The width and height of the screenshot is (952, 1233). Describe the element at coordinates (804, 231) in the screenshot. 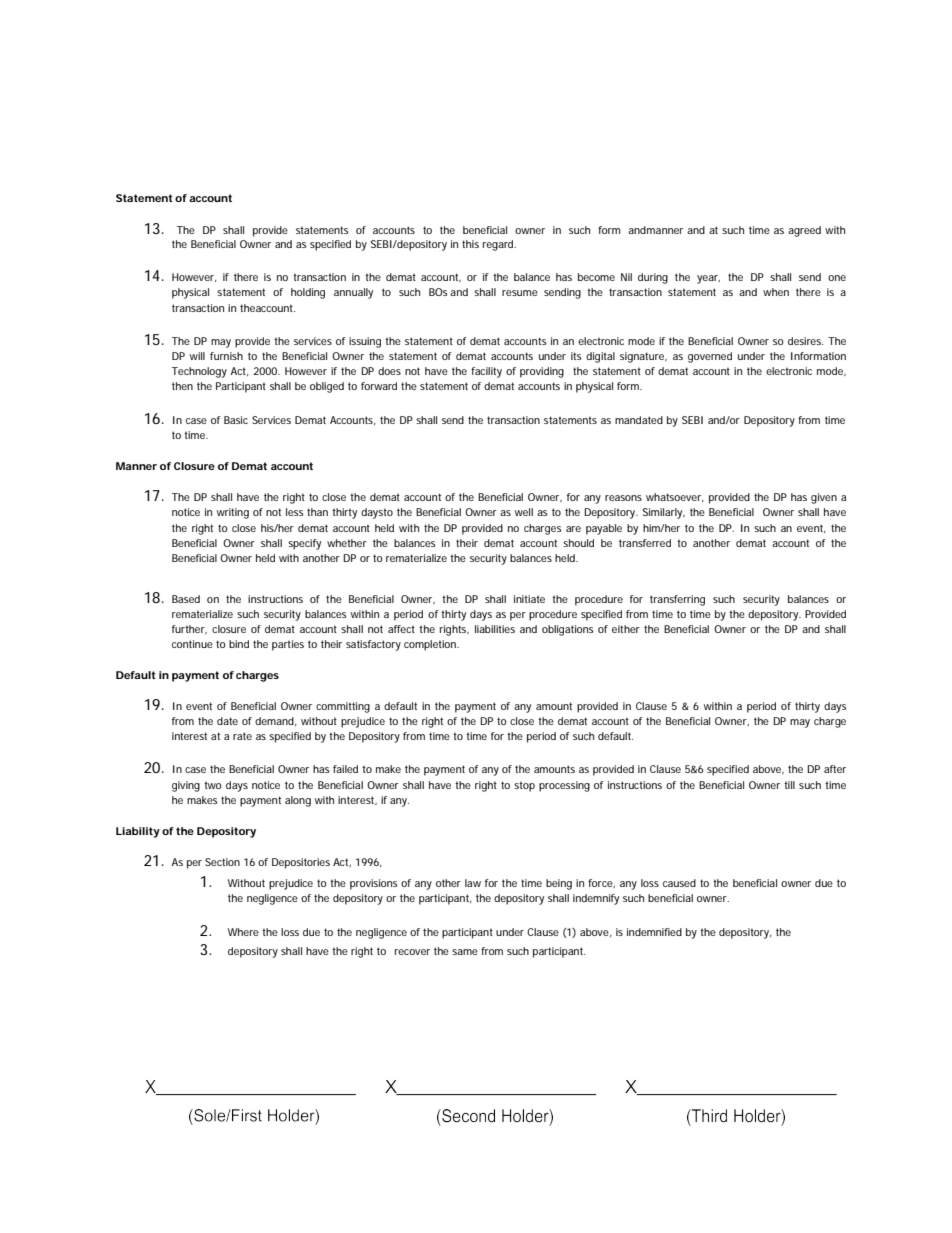

I see `agreed` at that location.
